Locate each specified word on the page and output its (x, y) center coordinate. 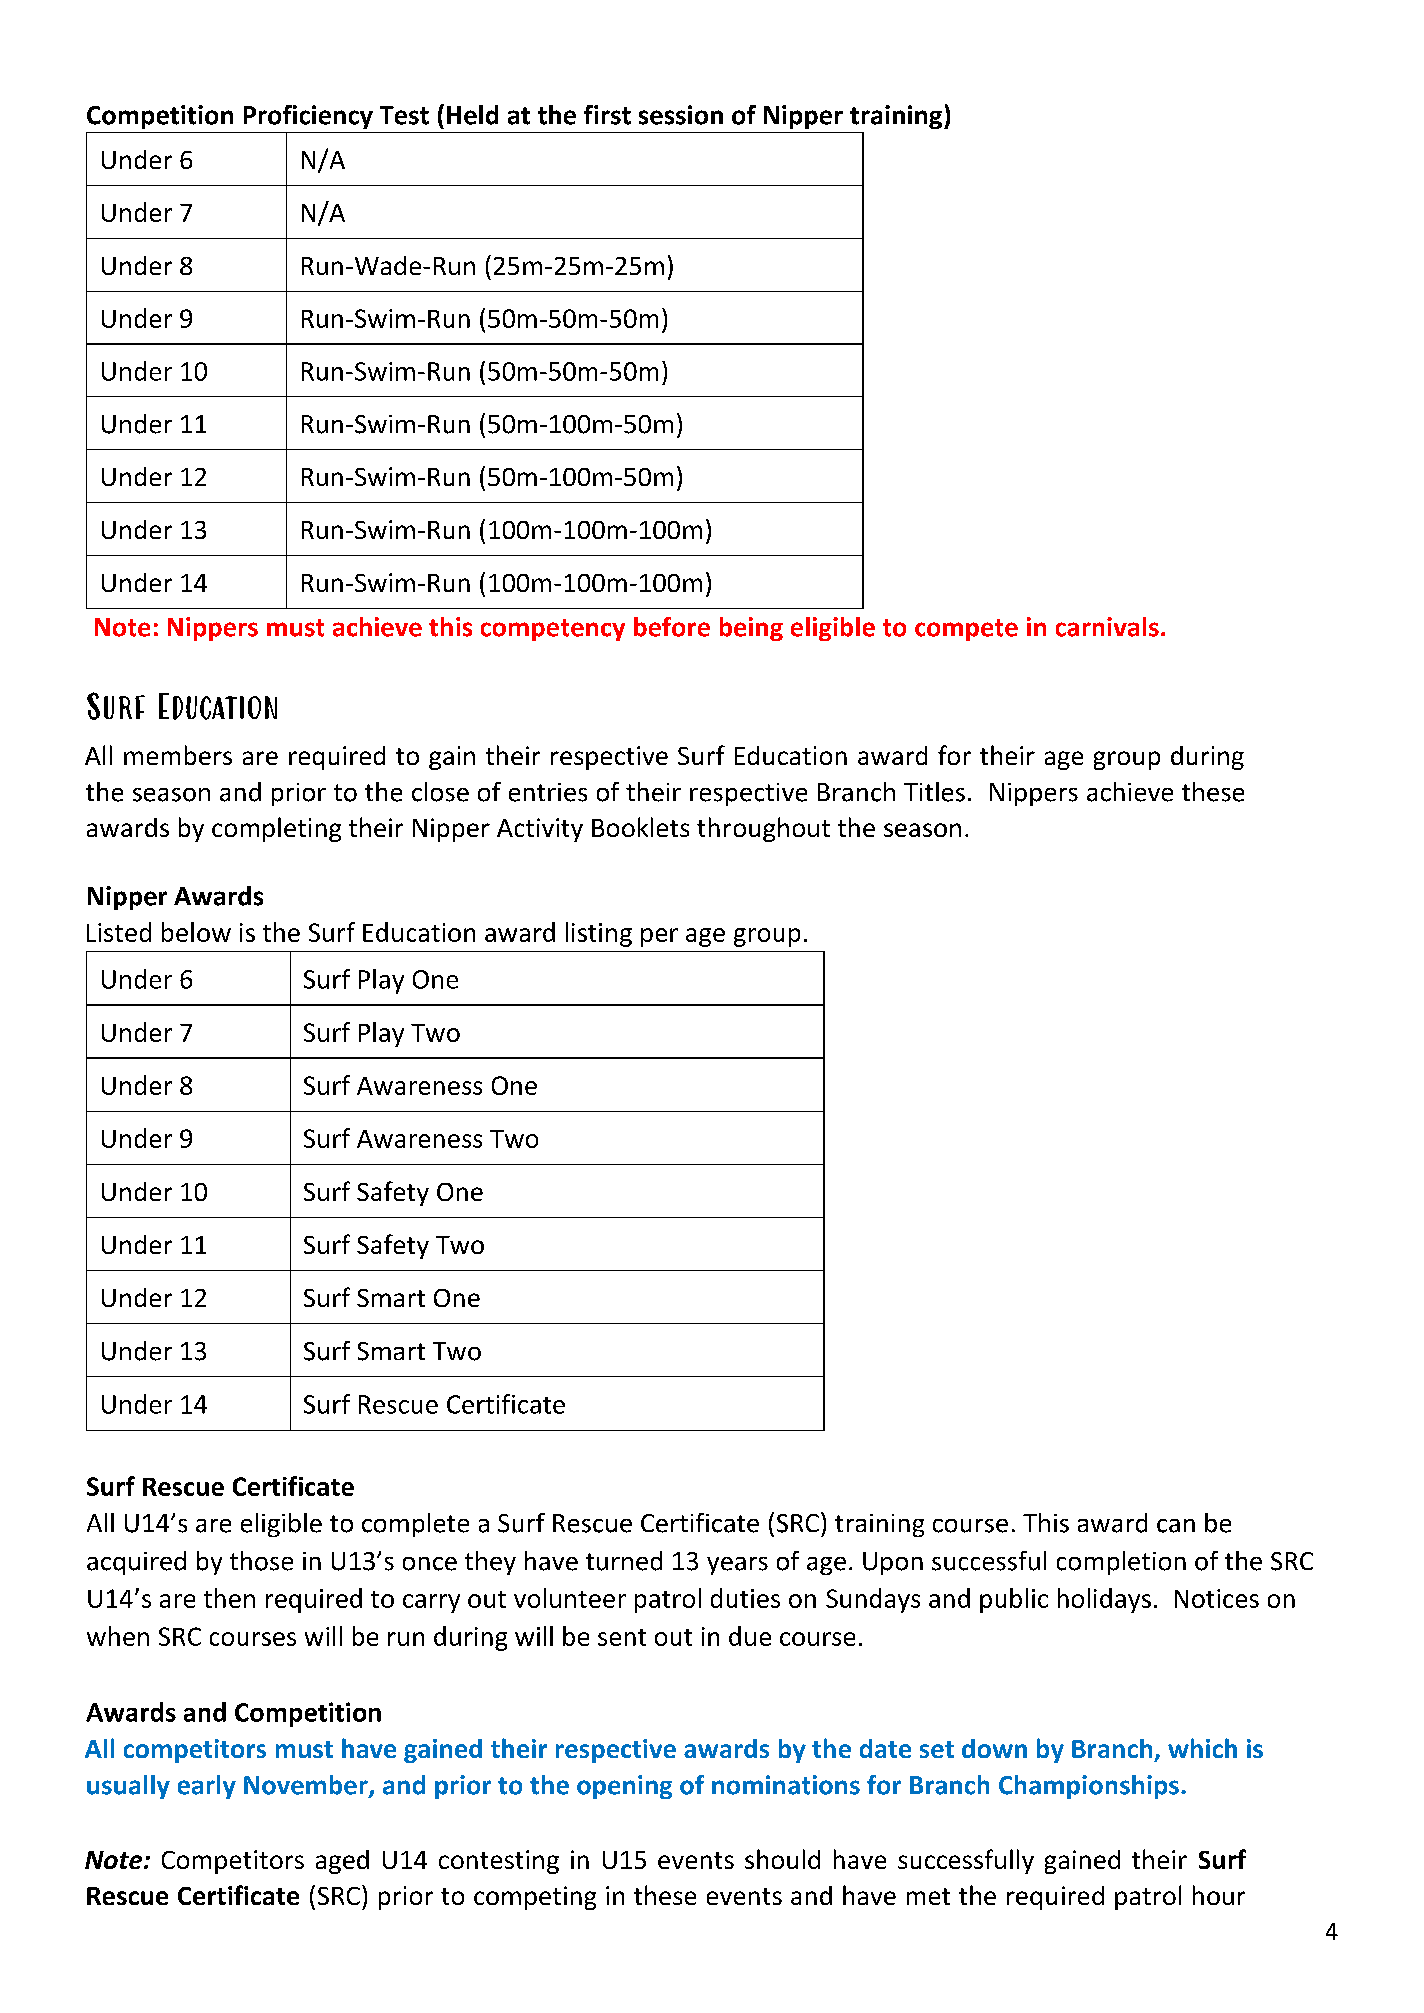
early (207, 1787)
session (681, 115)
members (178, 755)
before (672, 627)
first (607, 115)
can (1176, 1526)
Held (472, 115)
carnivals (1107, 627)
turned (624, 1561)
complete (415, 1525)
